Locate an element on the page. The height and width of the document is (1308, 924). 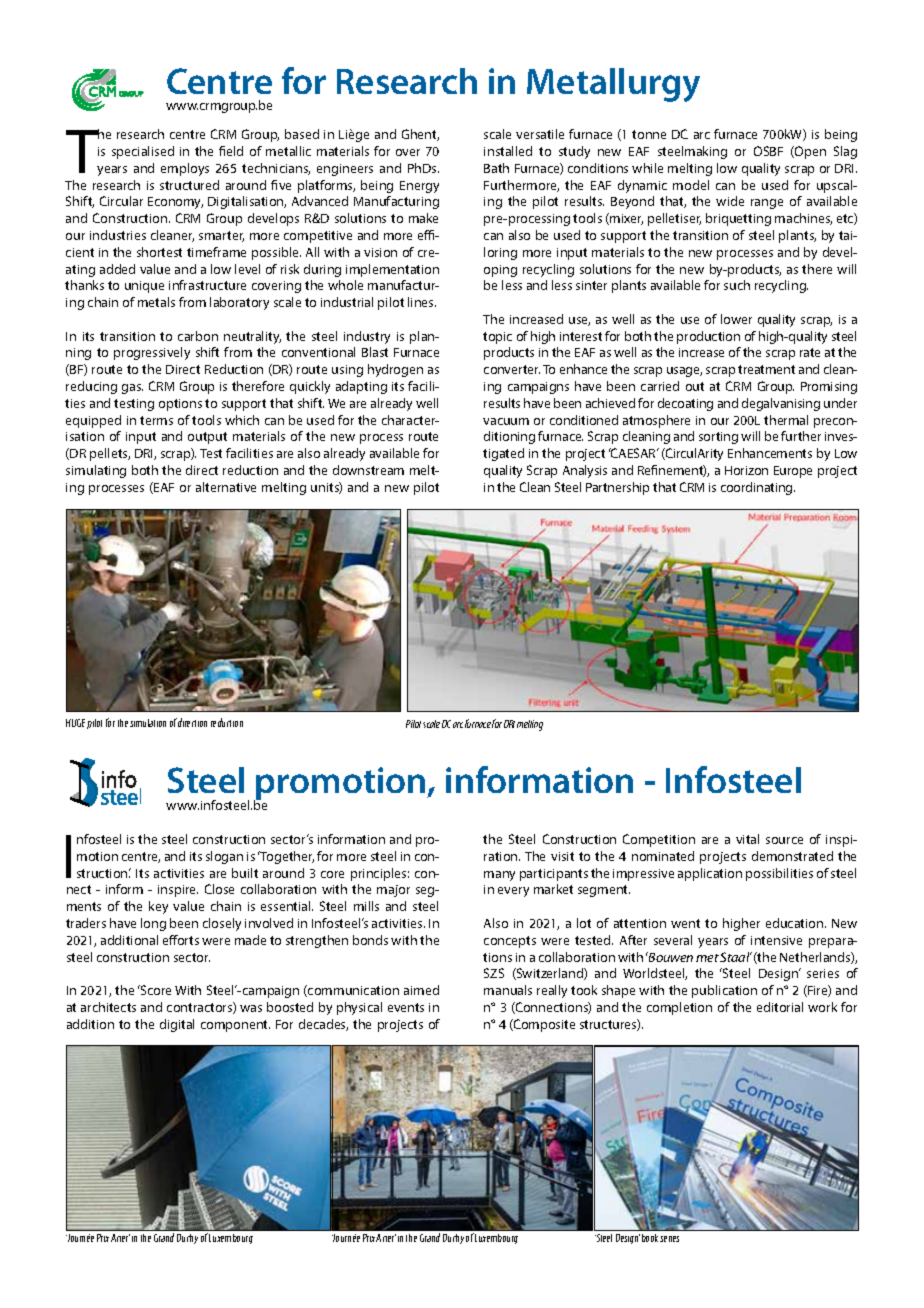
manuals is located at coordinates (508, 990).
